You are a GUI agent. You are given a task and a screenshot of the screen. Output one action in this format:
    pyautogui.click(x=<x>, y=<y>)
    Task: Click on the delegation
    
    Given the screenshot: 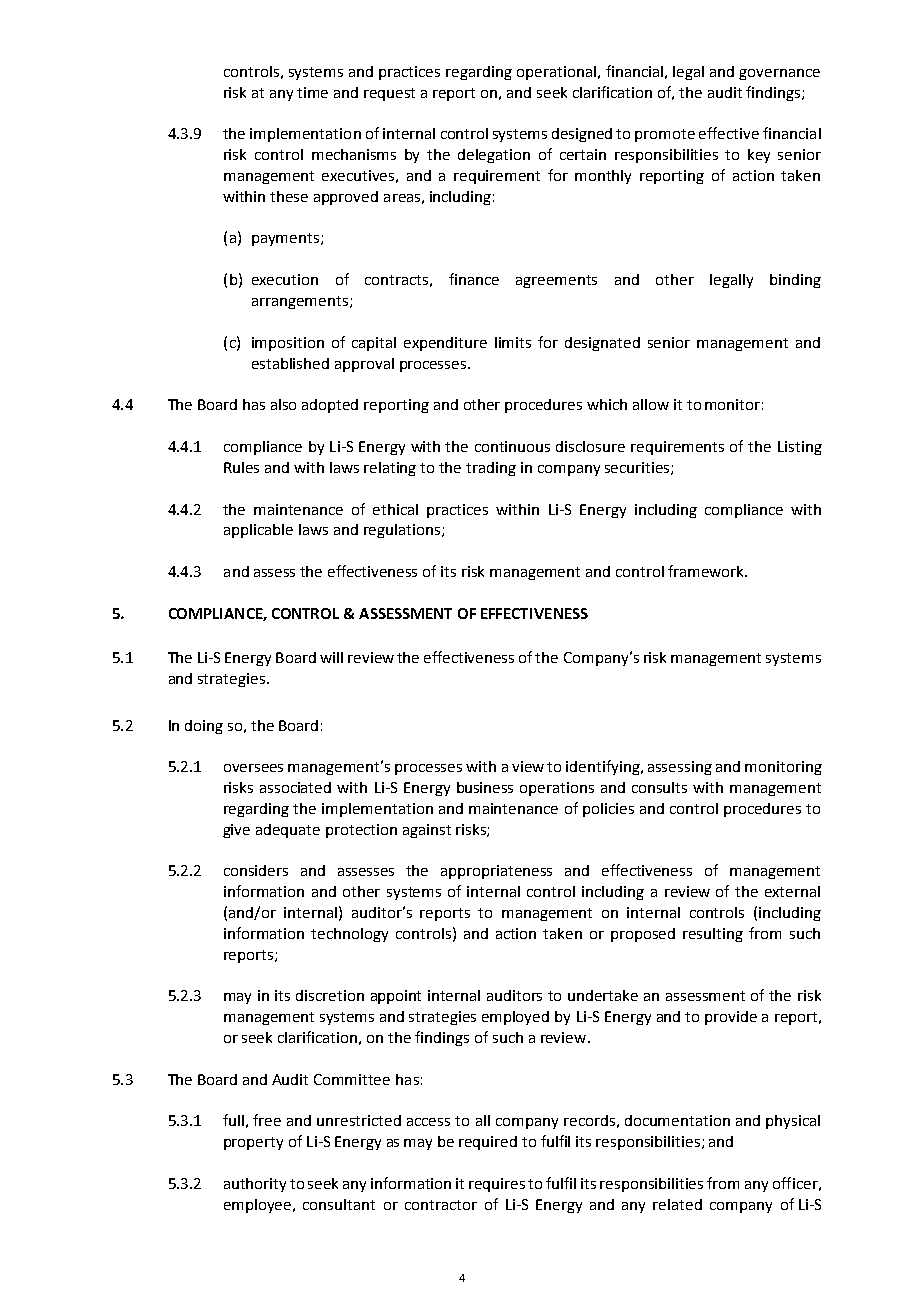 What is the action you would take?
    pyautogui.click(x=494, y=156)
